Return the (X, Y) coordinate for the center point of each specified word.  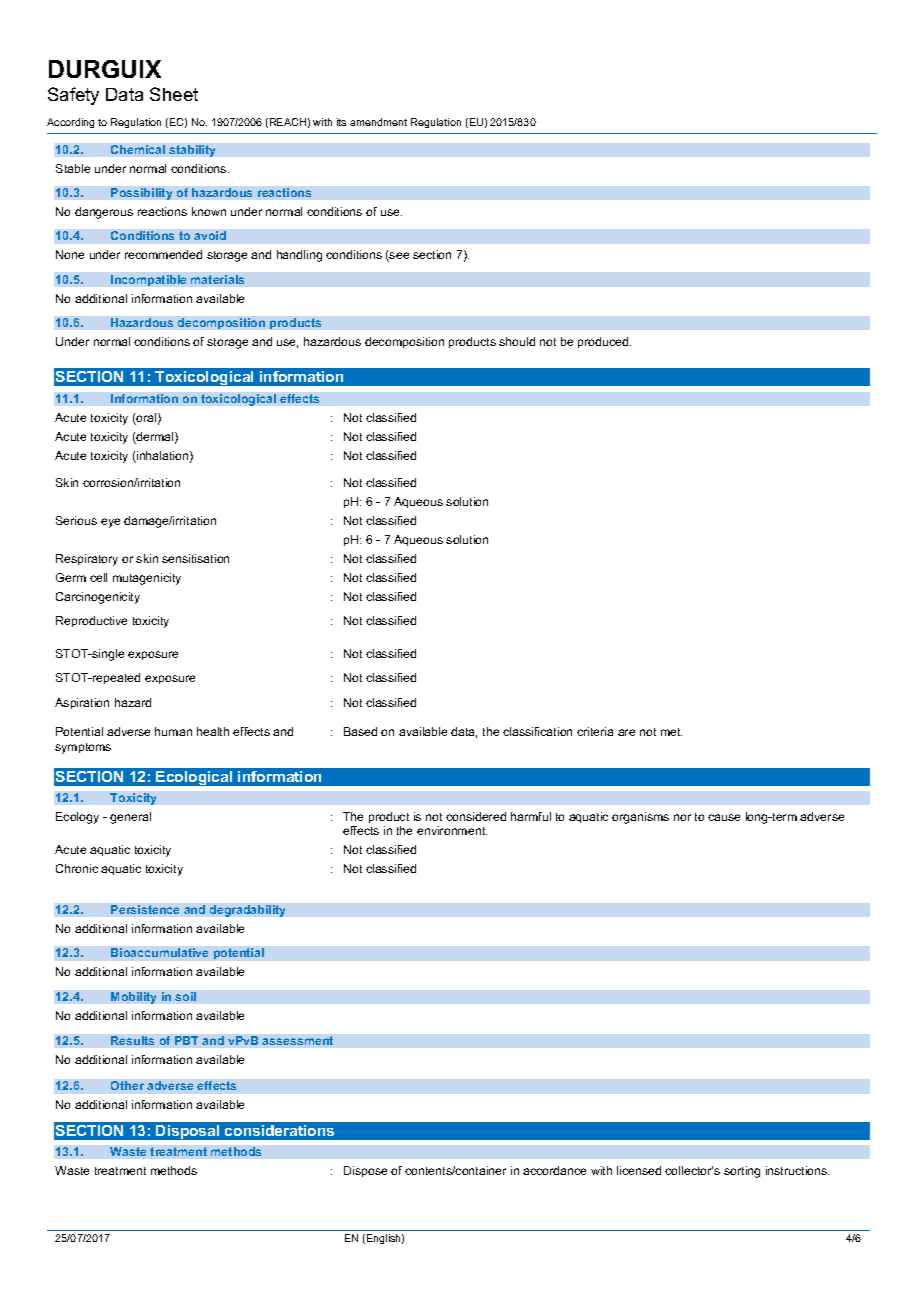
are (626, 732)
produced (604, 342)
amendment (378, 122)
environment (452, 830)
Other (127, 1085)
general (130, 818)
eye (110, 523)
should (517, 341)
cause (724, 817)
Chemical (138, 149)
